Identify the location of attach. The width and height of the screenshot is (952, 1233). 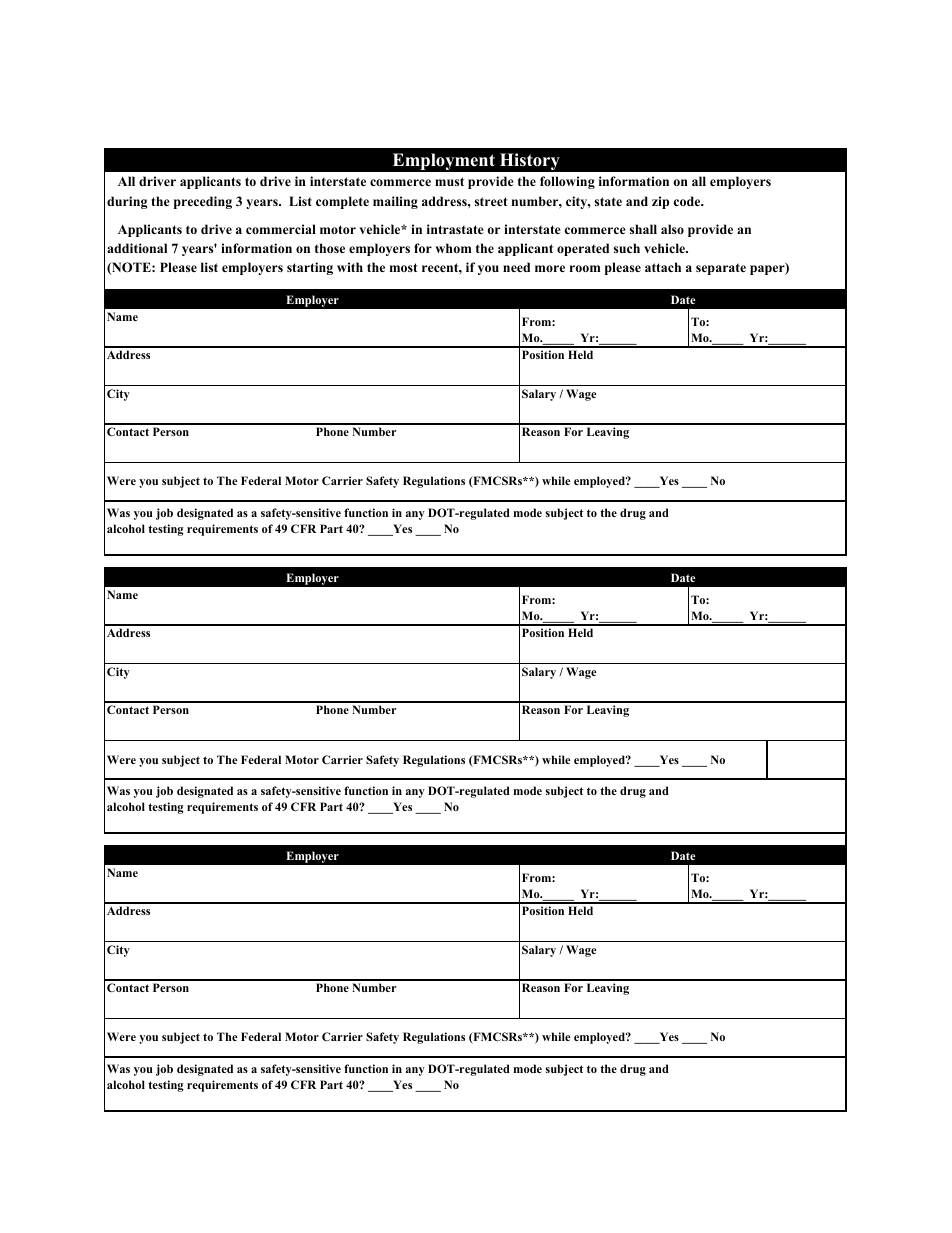
(663, 267).
